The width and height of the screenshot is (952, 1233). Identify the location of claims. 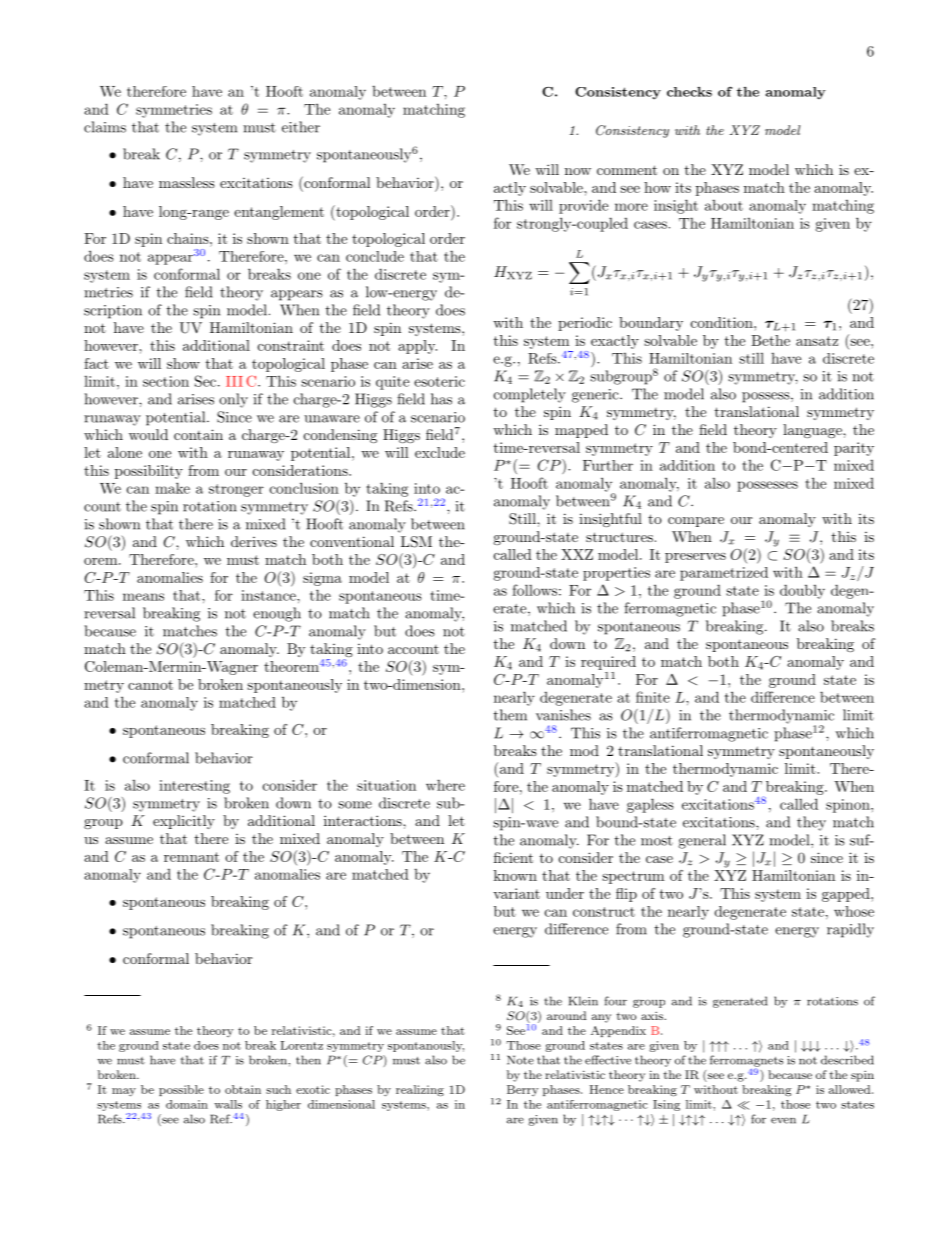
(105, 127).
